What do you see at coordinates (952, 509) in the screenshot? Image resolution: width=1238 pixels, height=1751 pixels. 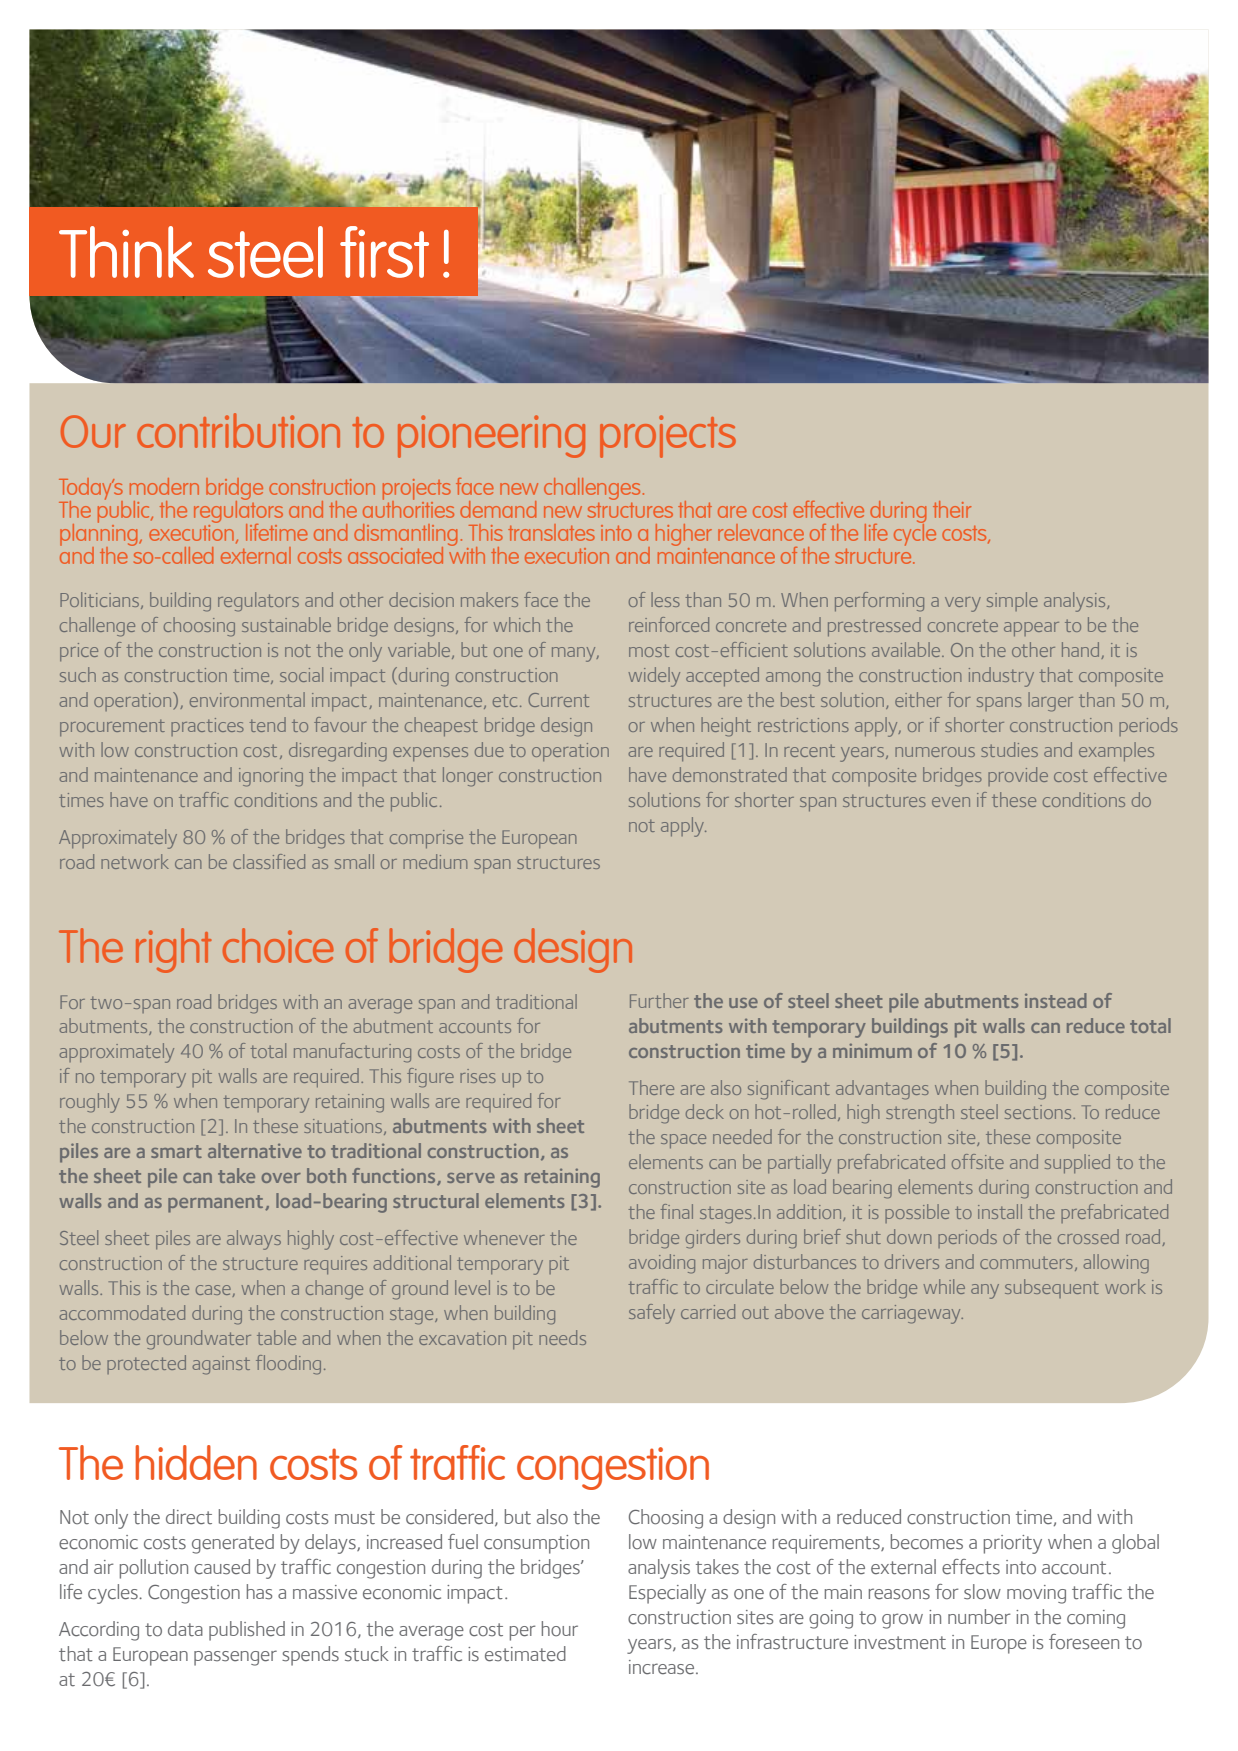 I see `their` at bounding box center [952, 509].
